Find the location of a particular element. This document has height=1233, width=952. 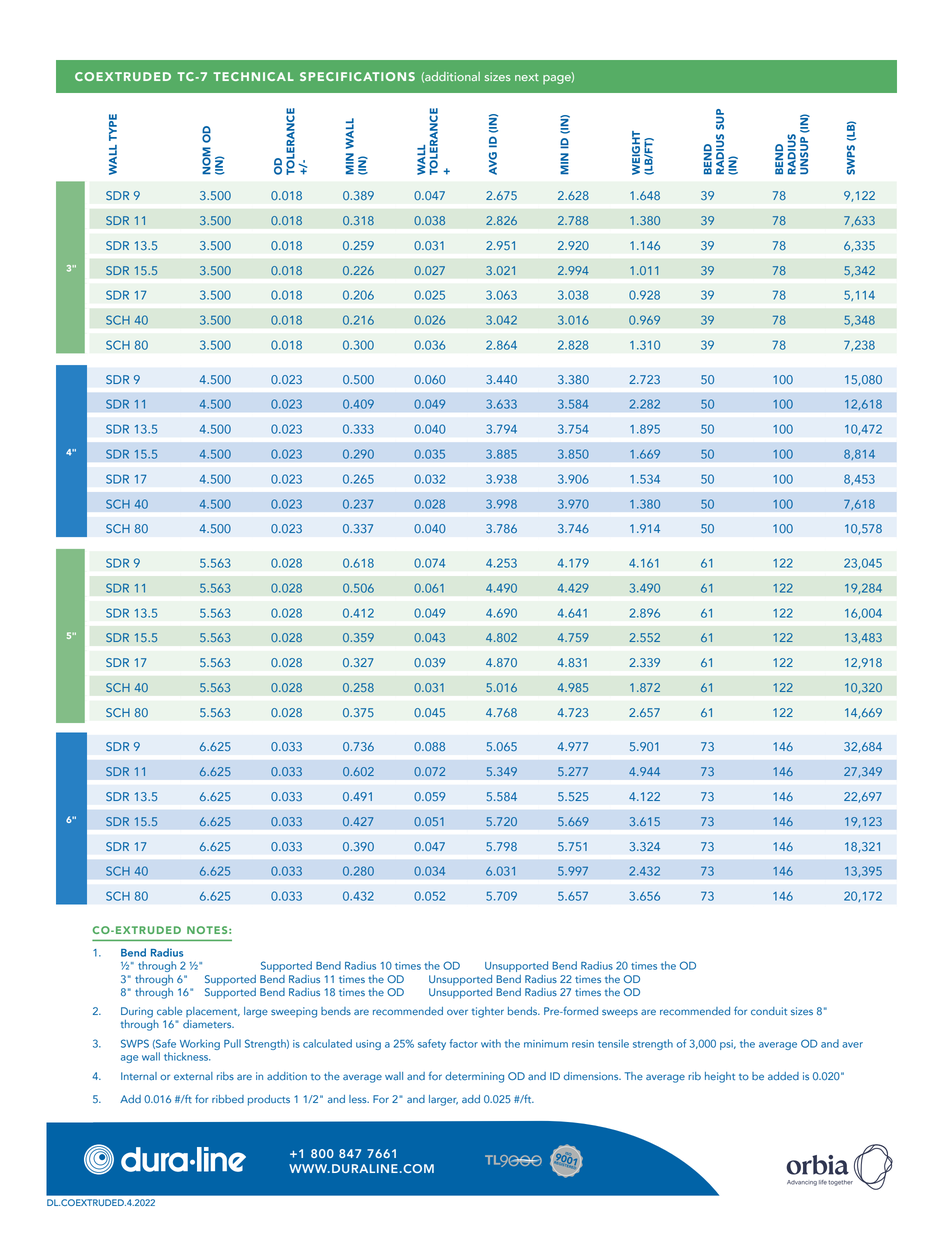

ribs is located at coordinates (225, 1076).
